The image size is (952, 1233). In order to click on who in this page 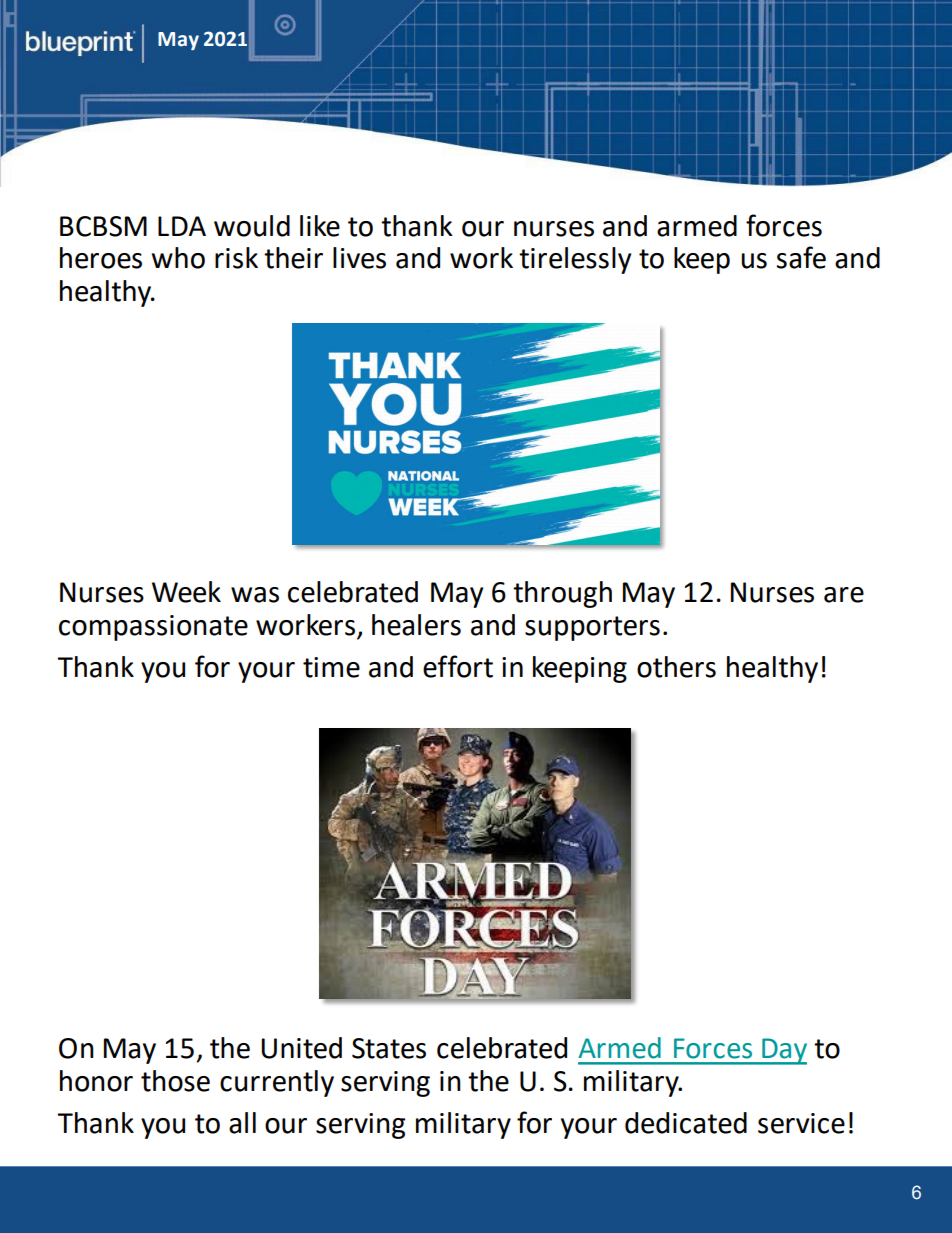, I will do `click(178, 258)`.
